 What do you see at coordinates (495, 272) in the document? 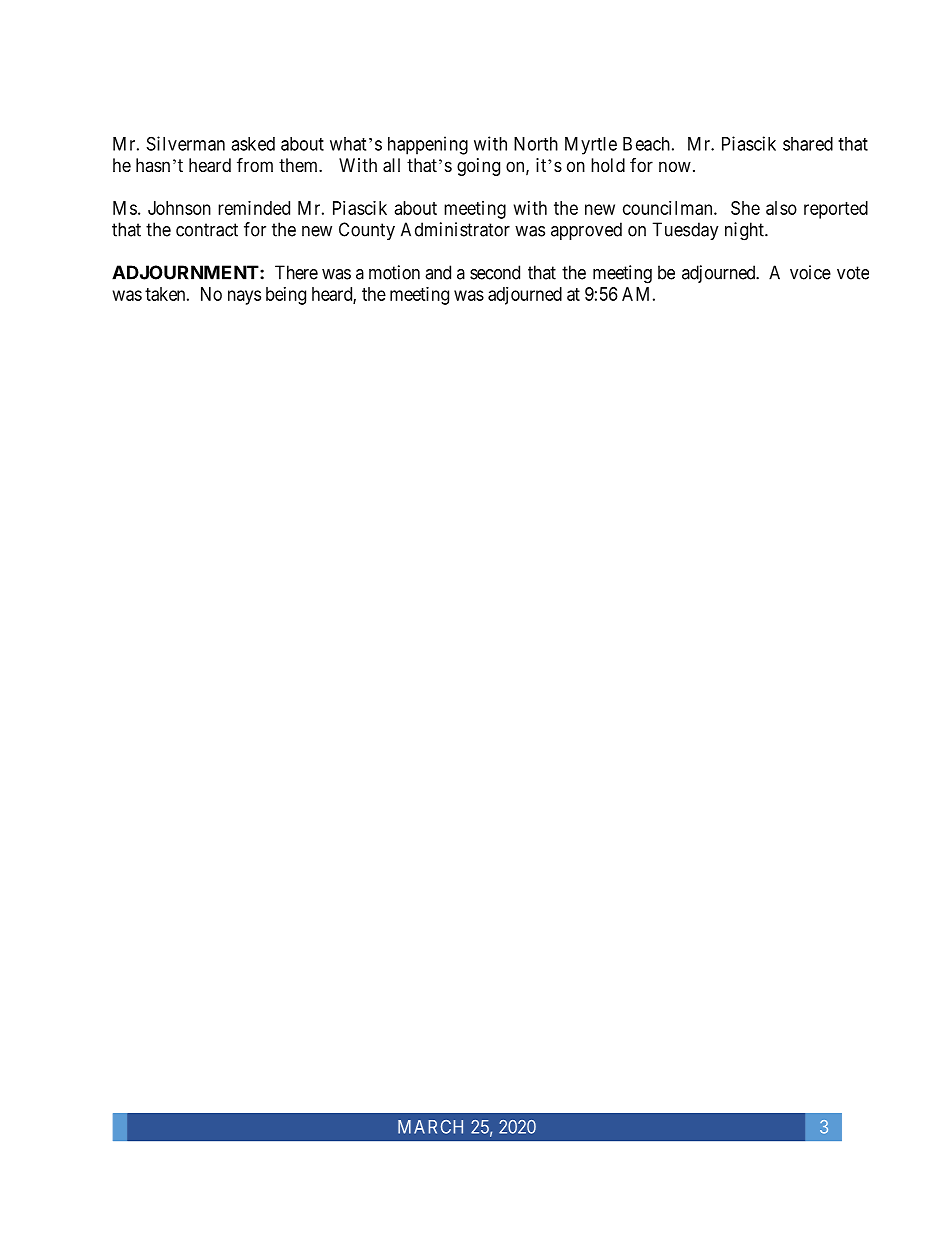
I see `second` at bounding box center [495, 272].
